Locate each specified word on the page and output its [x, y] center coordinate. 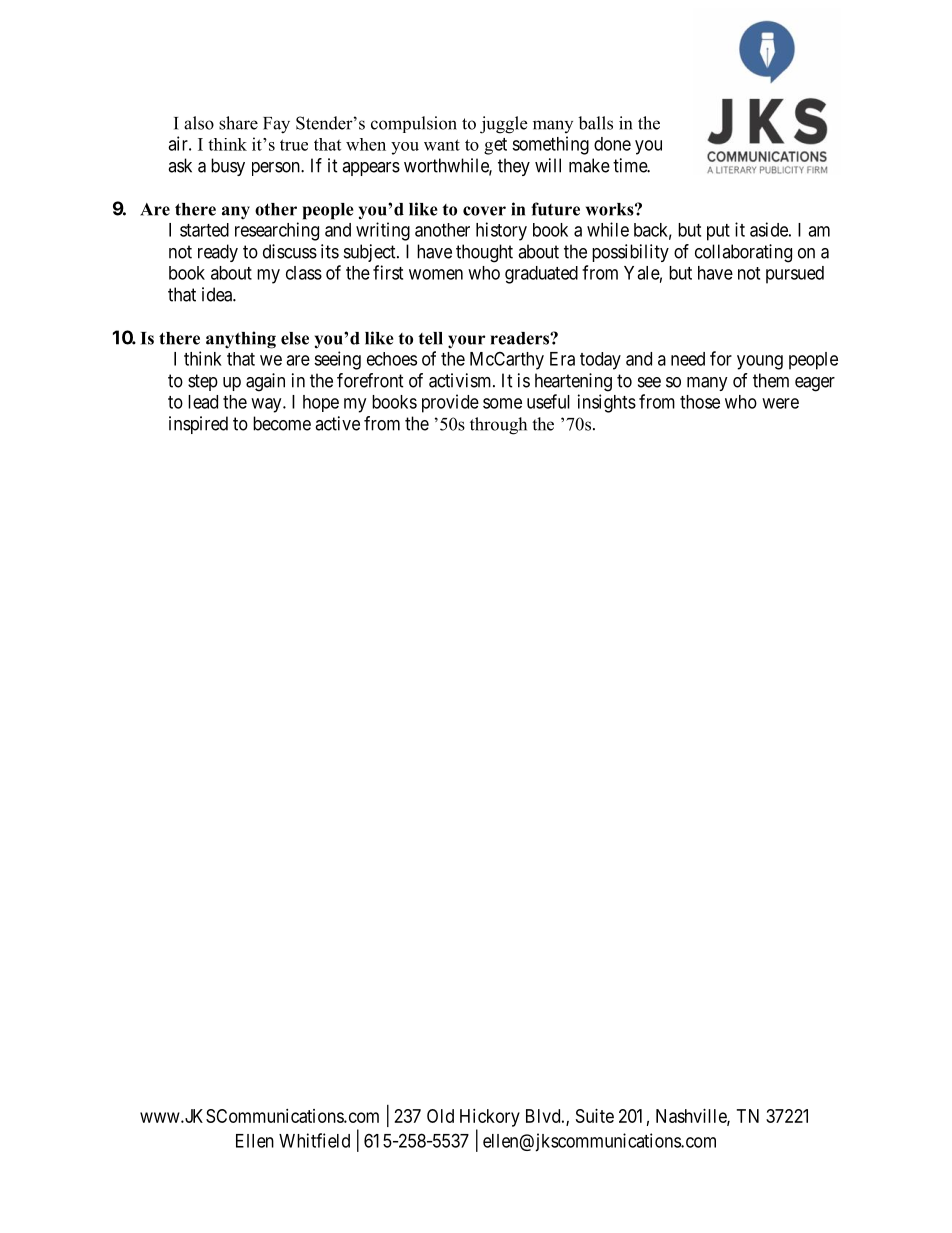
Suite [595, 1116]
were [780, 403]
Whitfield [314, 1140]
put [718, 232]
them [771, 380]
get [495, 146]
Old [440, 1116]
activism [461, 380]
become [282, 423]
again [265, 382]
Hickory [490, 1118]
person [277, 169]
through [498, 426]
